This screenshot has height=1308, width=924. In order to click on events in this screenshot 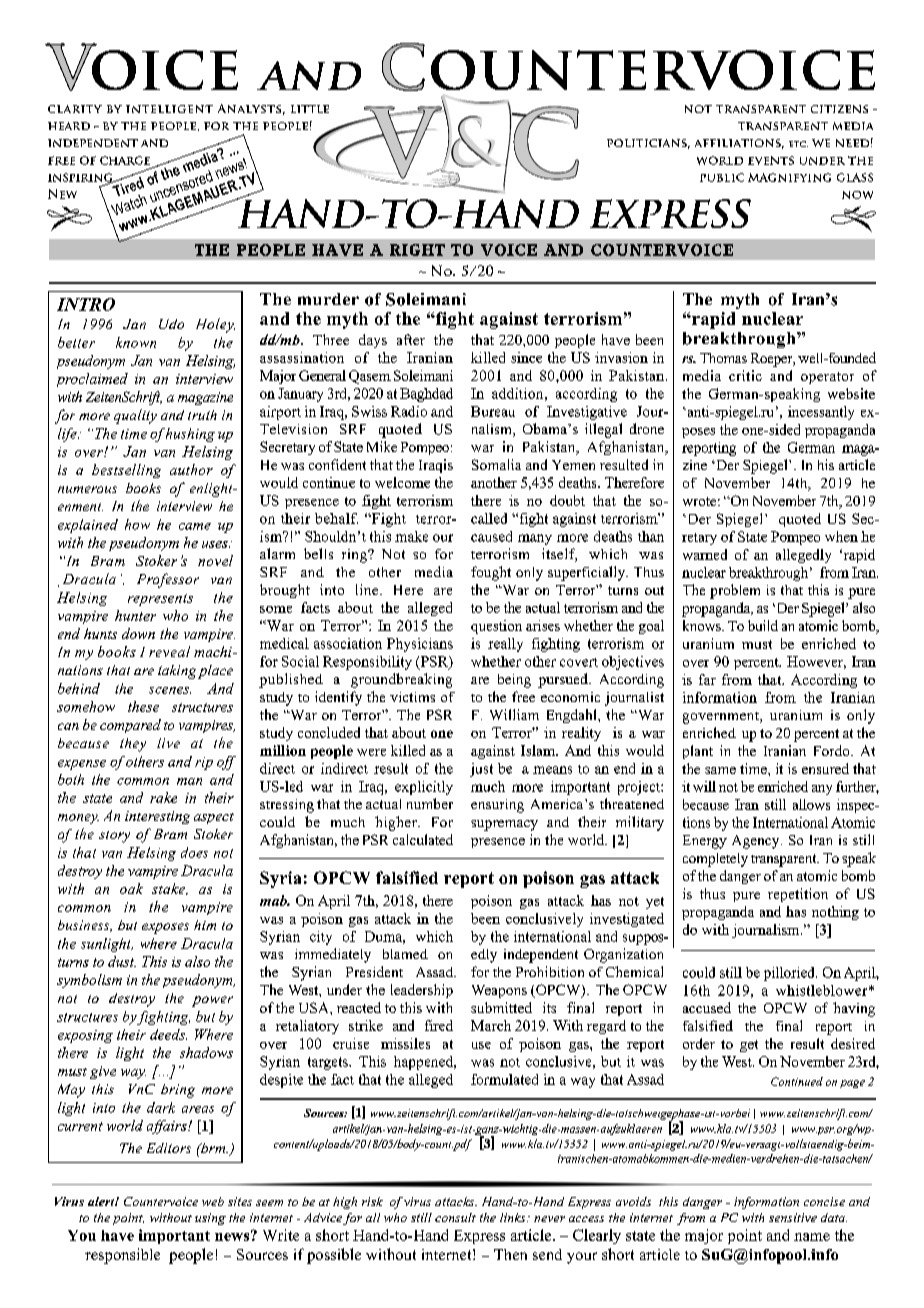, I will do `click(771, 160)`.
